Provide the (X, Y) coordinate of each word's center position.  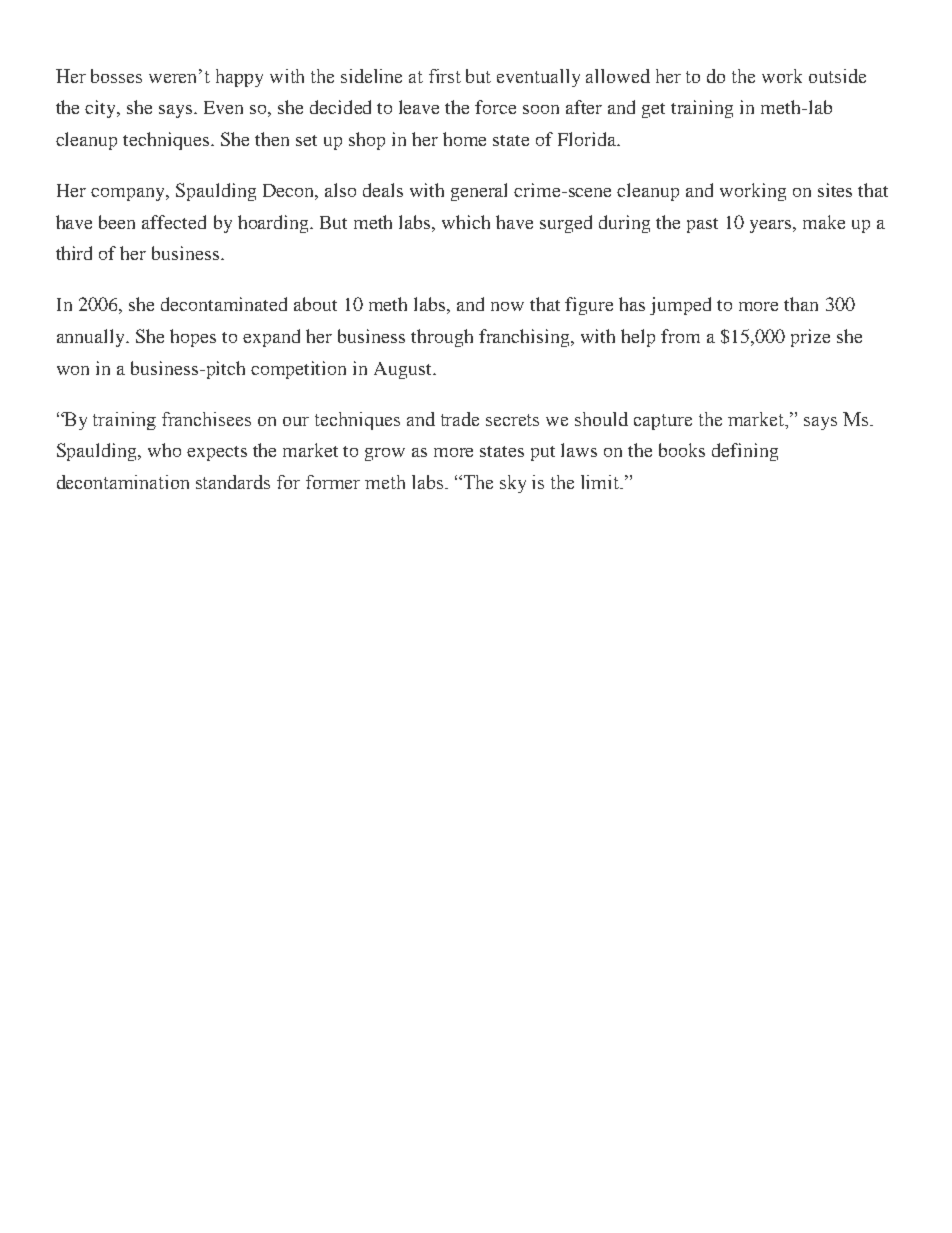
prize (810, 338)
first (445, 76)
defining (745, 452)
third (74, 253)
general (479, 192)
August (404, 370)
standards (233, 482)
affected (174, 222)
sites (835, 190)
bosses (116, 76)
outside (837, 76)
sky (513, 484)
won (73, 370)
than (801, 304)
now (507, 306)
